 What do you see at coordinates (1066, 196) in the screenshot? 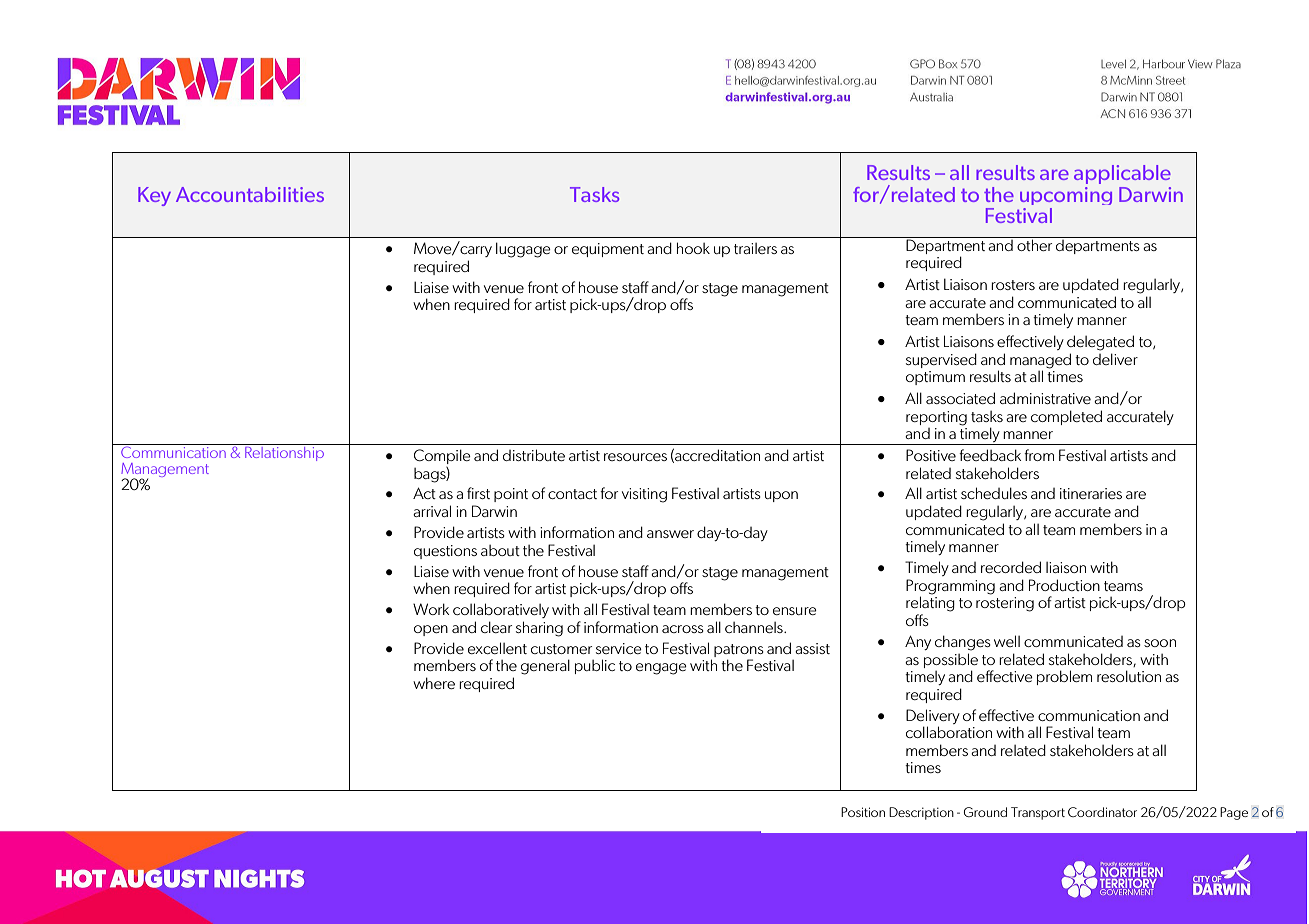
I see `upcoming` at bounding box center [1066, 196].
